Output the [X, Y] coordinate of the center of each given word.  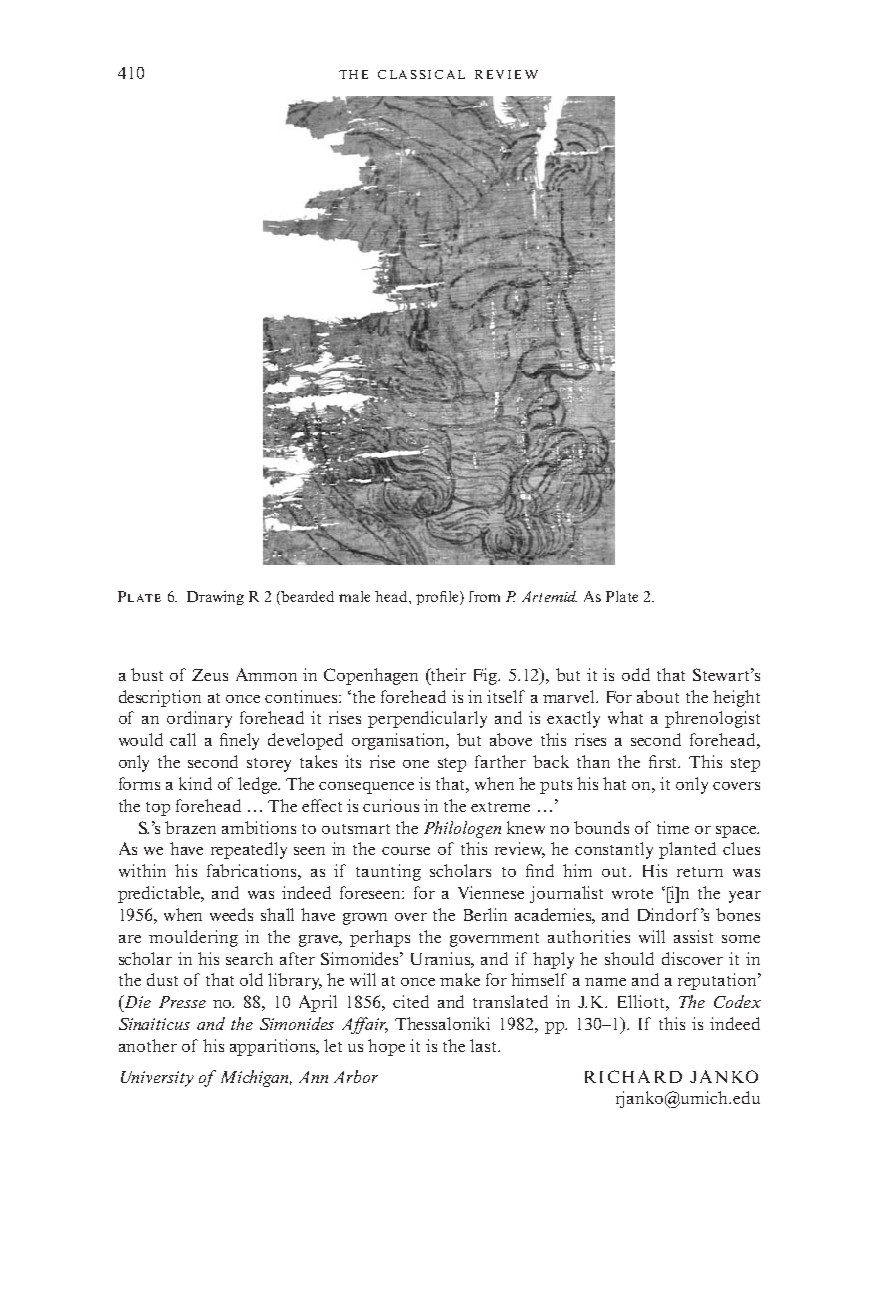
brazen [190, 827]
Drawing [215, 598]
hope [386, 1047]
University [157, 1079]
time [673, 827]
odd [636, 674]
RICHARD [633, 1076]
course [406, 851]
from [484, 596]
